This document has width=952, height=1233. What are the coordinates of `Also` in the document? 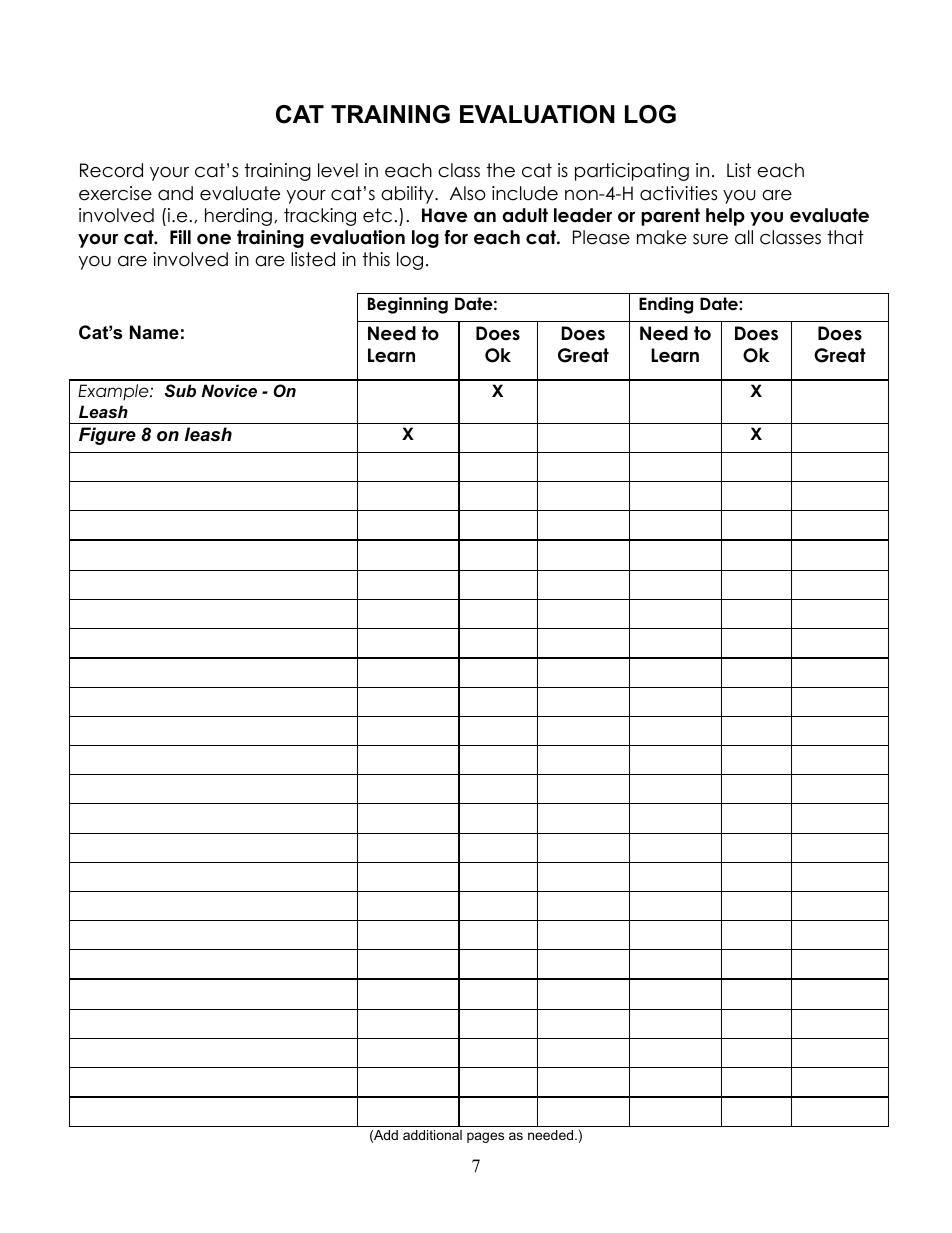 It's located at (468, 193).
